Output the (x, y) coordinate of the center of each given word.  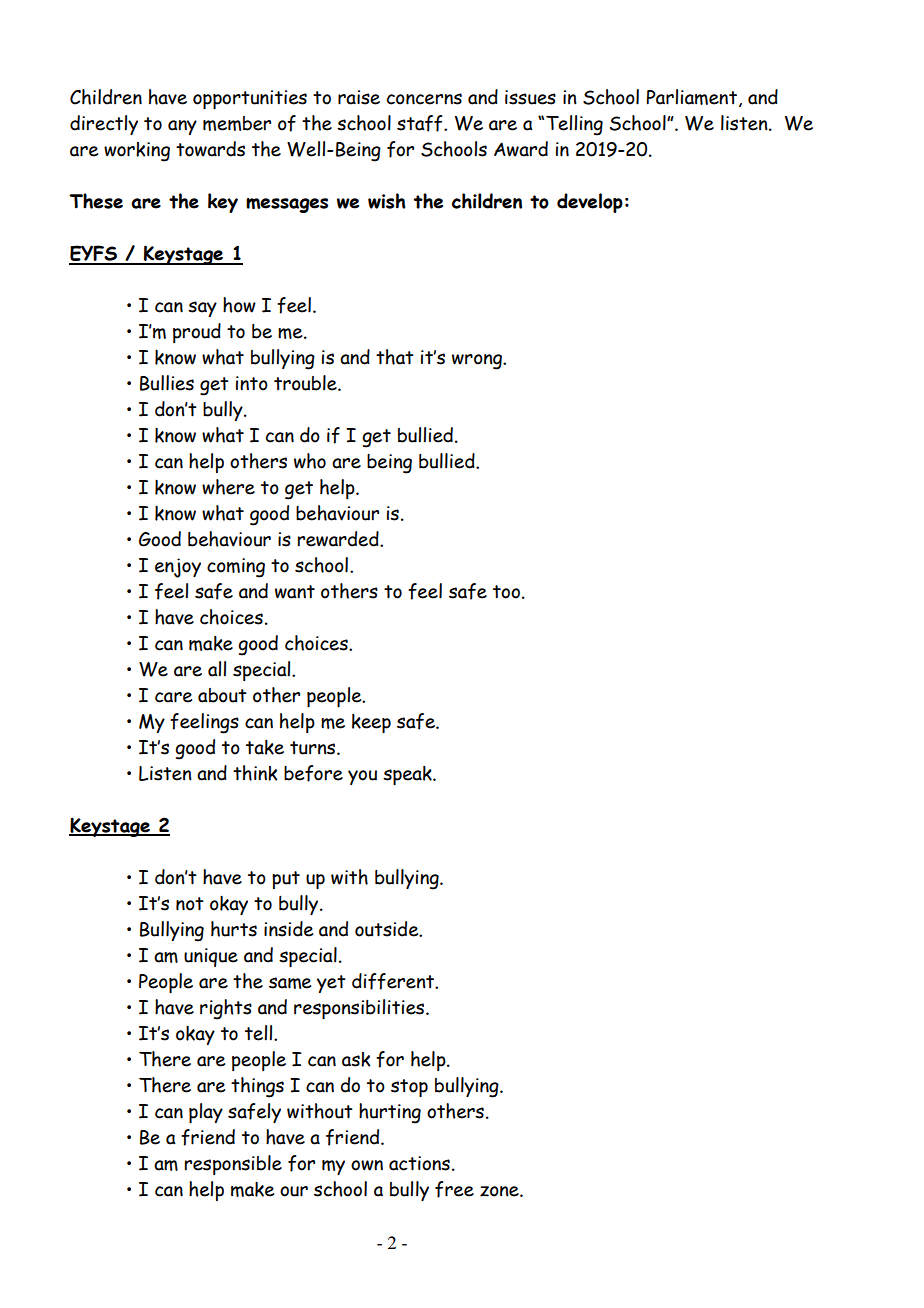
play (206, 1113)
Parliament (691, 97)
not (190, 904)
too (506, 592)
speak (408, 775)
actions (419, 1163)
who (310, 461)
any (182, 127)
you (362, 777)
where (228, 487)
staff (421, 123)
